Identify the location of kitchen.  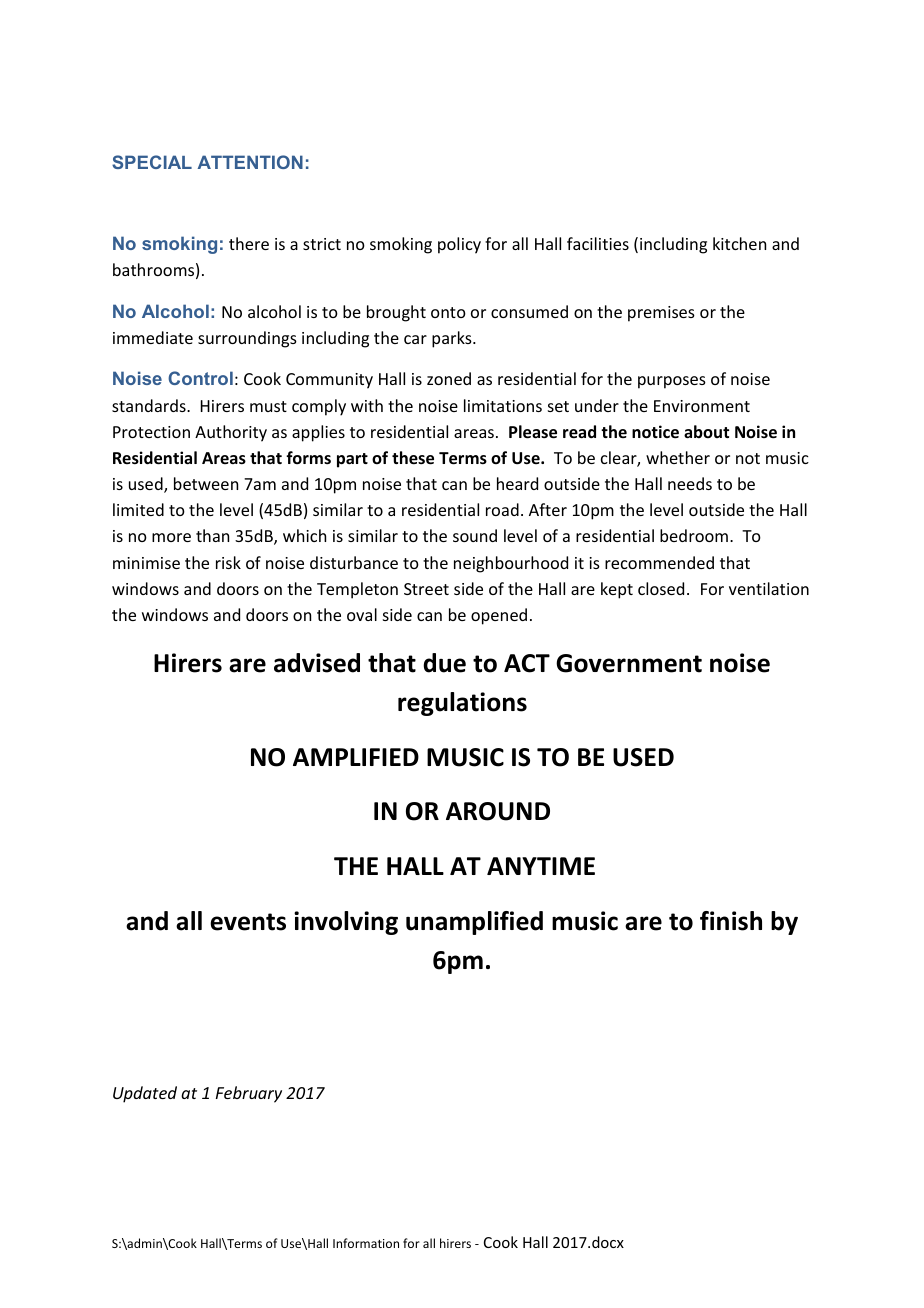
(739, 243).
